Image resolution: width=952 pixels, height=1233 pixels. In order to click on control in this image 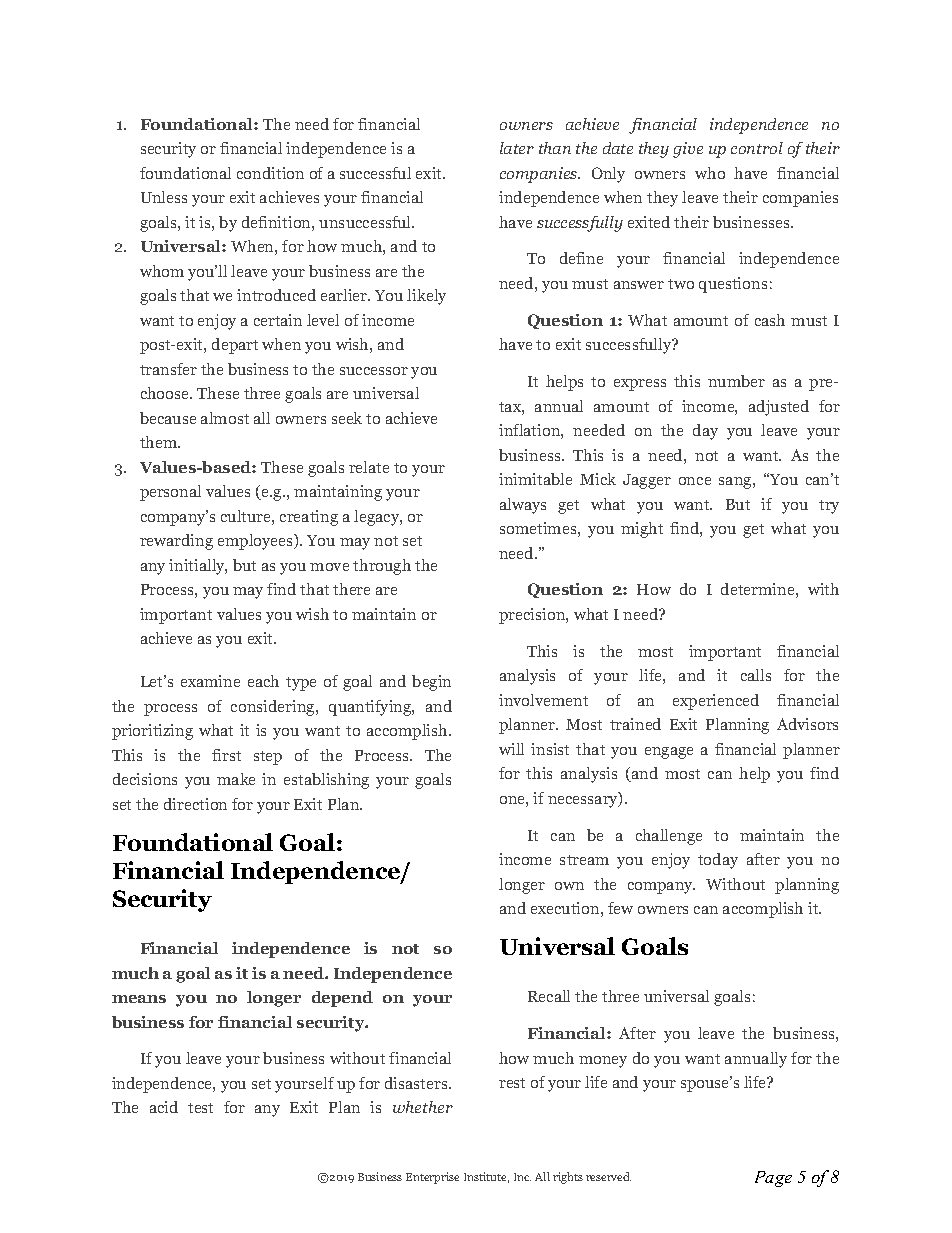, I will do `click(757, 148)`.
